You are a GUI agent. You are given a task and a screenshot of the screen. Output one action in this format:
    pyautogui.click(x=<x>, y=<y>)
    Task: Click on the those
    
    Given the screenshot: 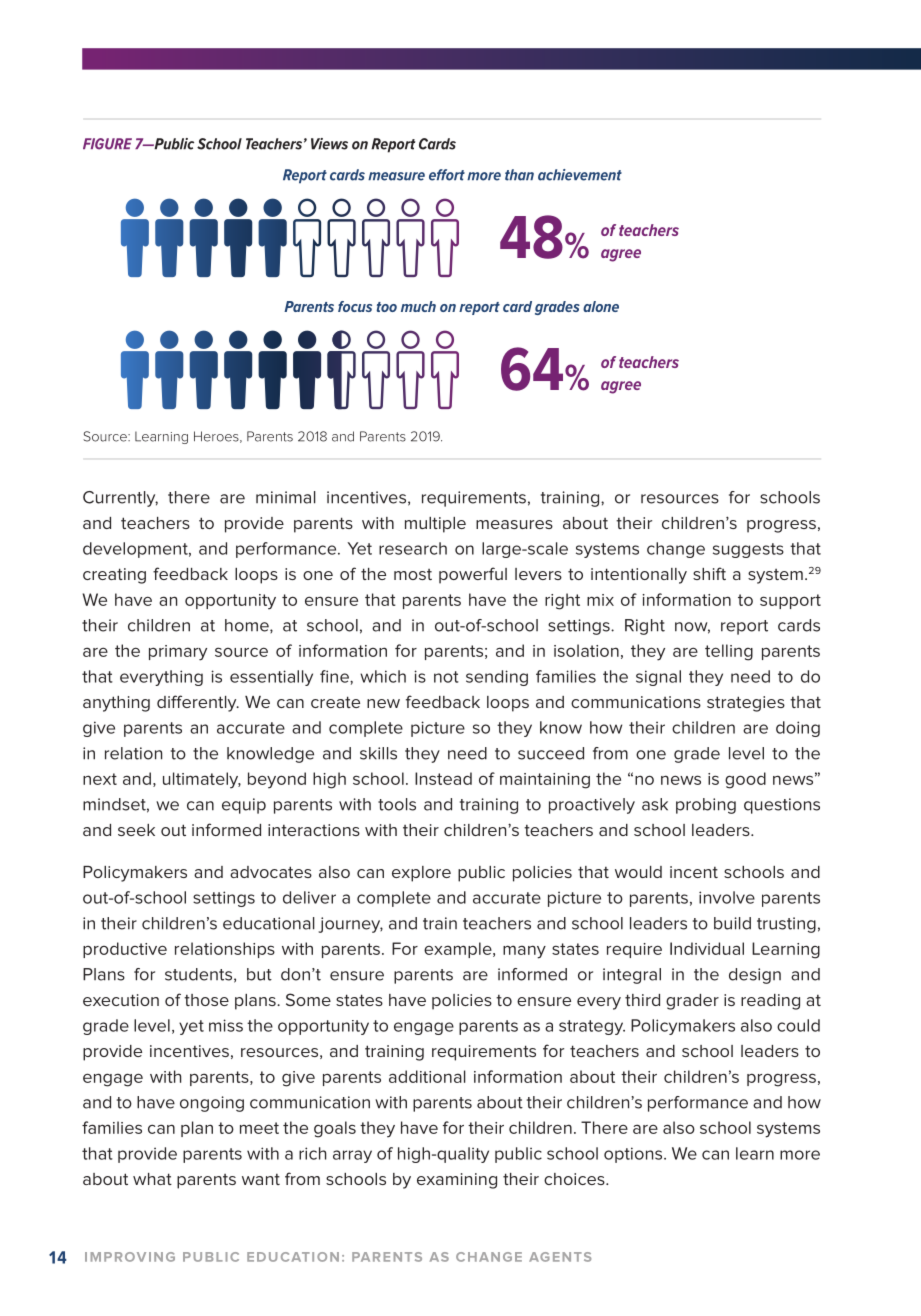 What is the action you would take?
    pyautogui.click(x=206, y=1000)
